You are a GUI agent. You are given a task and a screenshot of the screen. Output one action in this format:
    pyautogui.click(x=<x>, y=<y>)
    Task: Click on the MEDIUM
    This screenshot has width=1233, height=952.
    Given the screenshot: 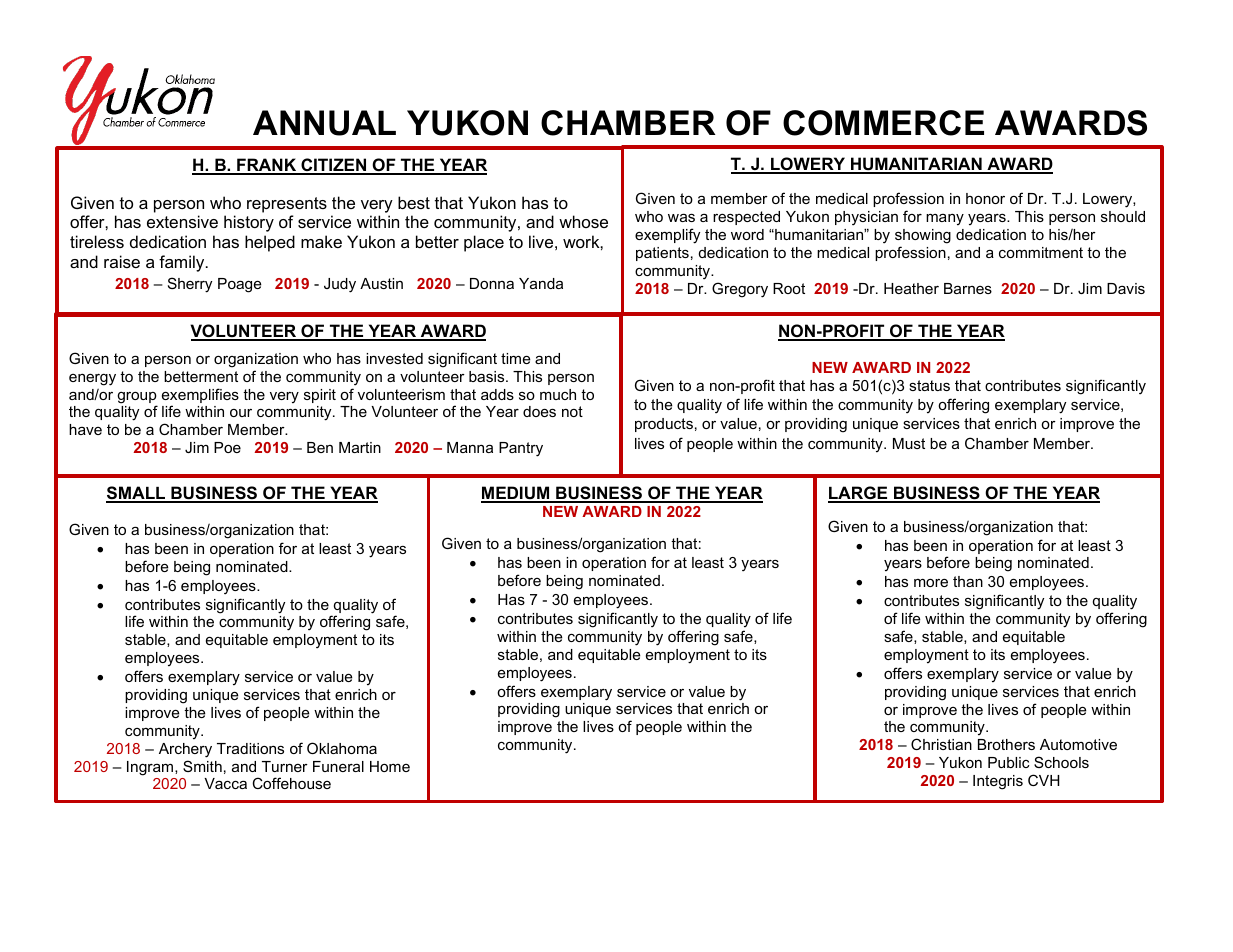 What is the action you would take?
    pyautogui.click(x=516, y=494)
